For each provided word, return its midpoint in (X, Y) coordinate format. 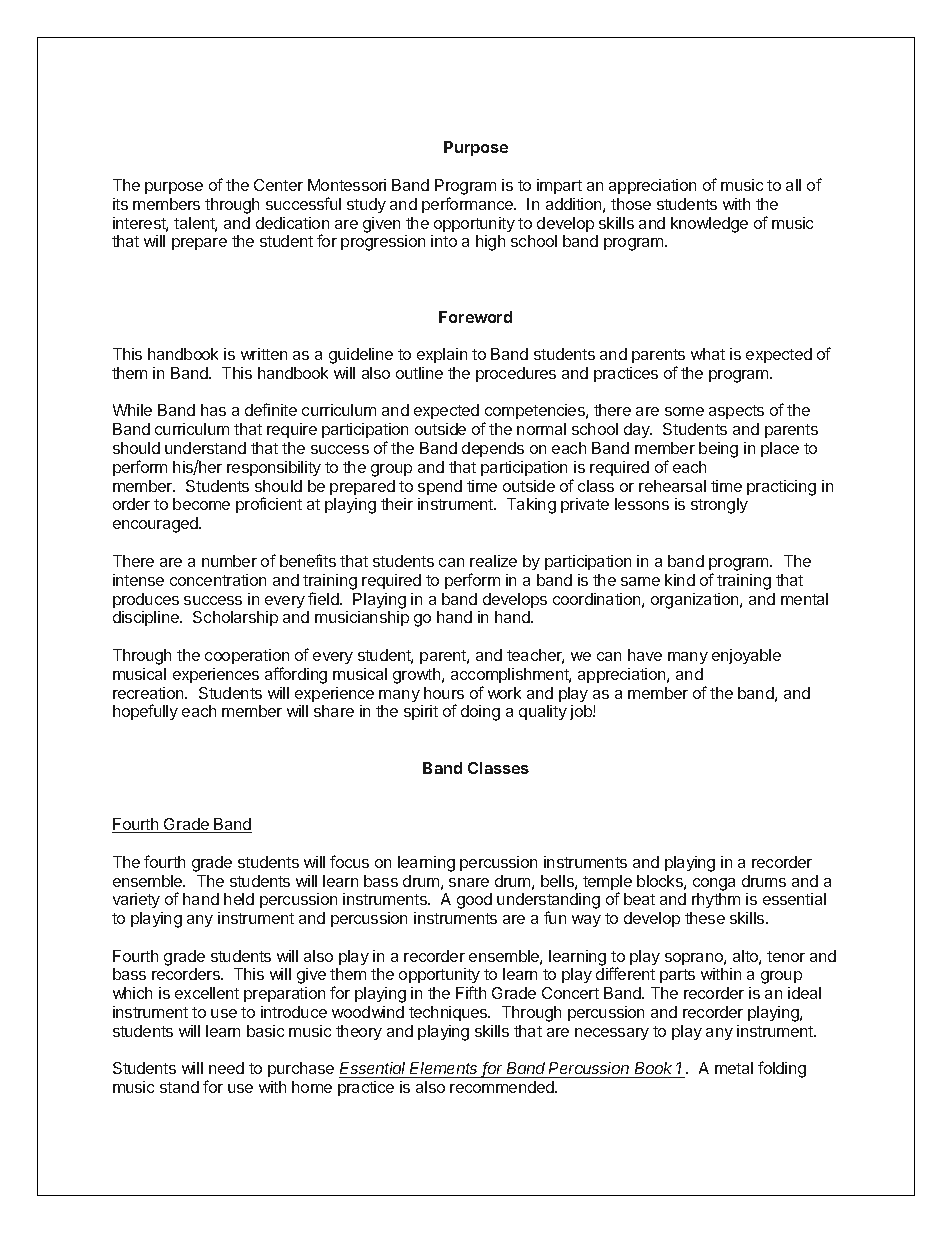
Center (278, 185)
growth (418, 676)
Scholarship (235, 618)
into (444, 241)
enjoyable (746, 656)
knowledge (709, 225)
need (226, 1068)
